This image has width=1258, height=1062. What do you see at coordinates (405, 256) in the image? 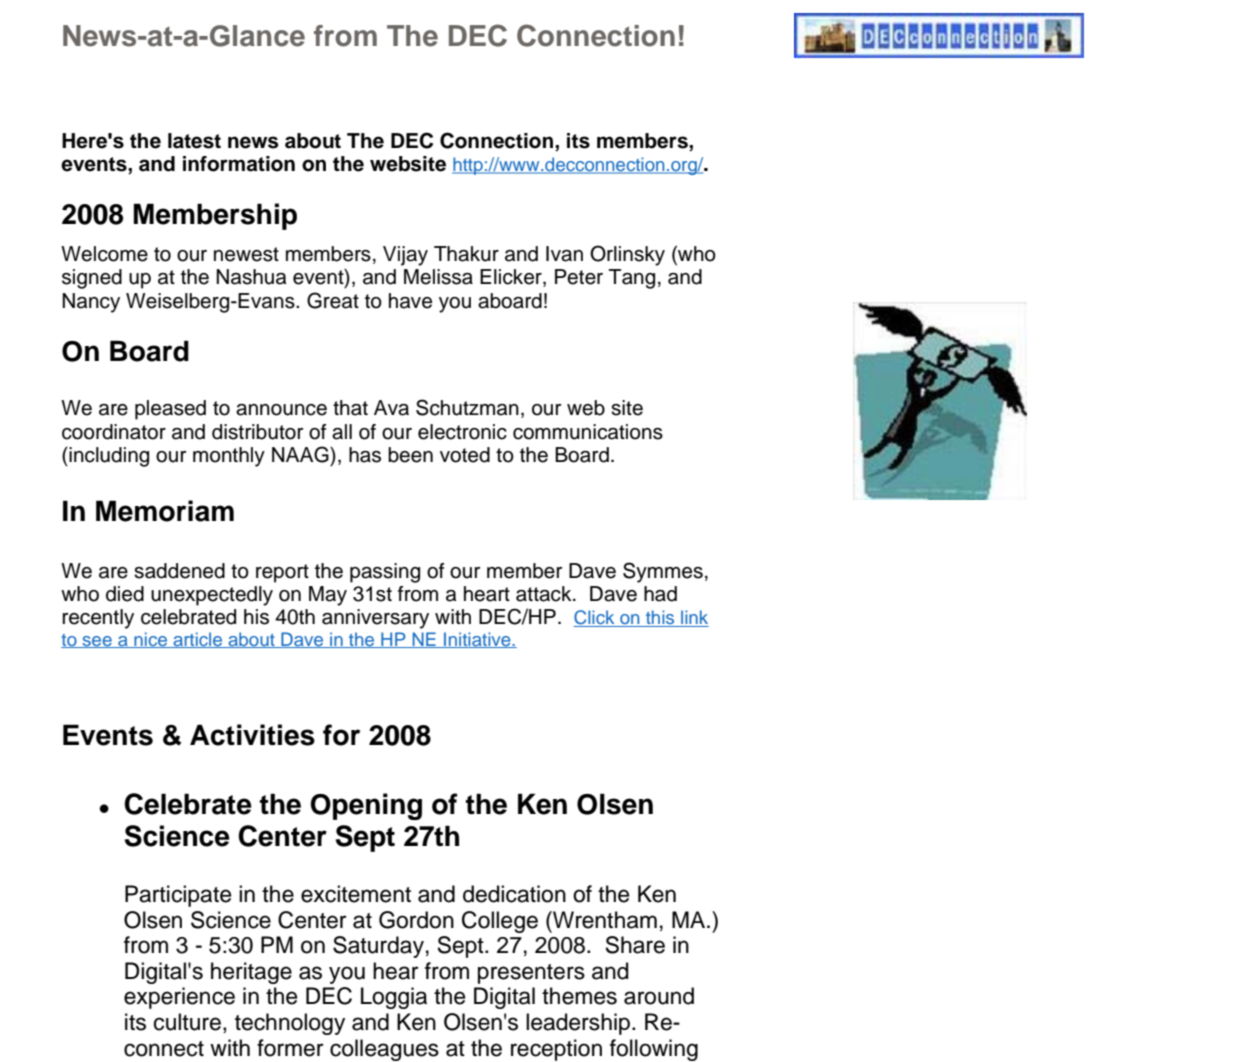
I see `Vijay` at bounding box center [405, 256].
